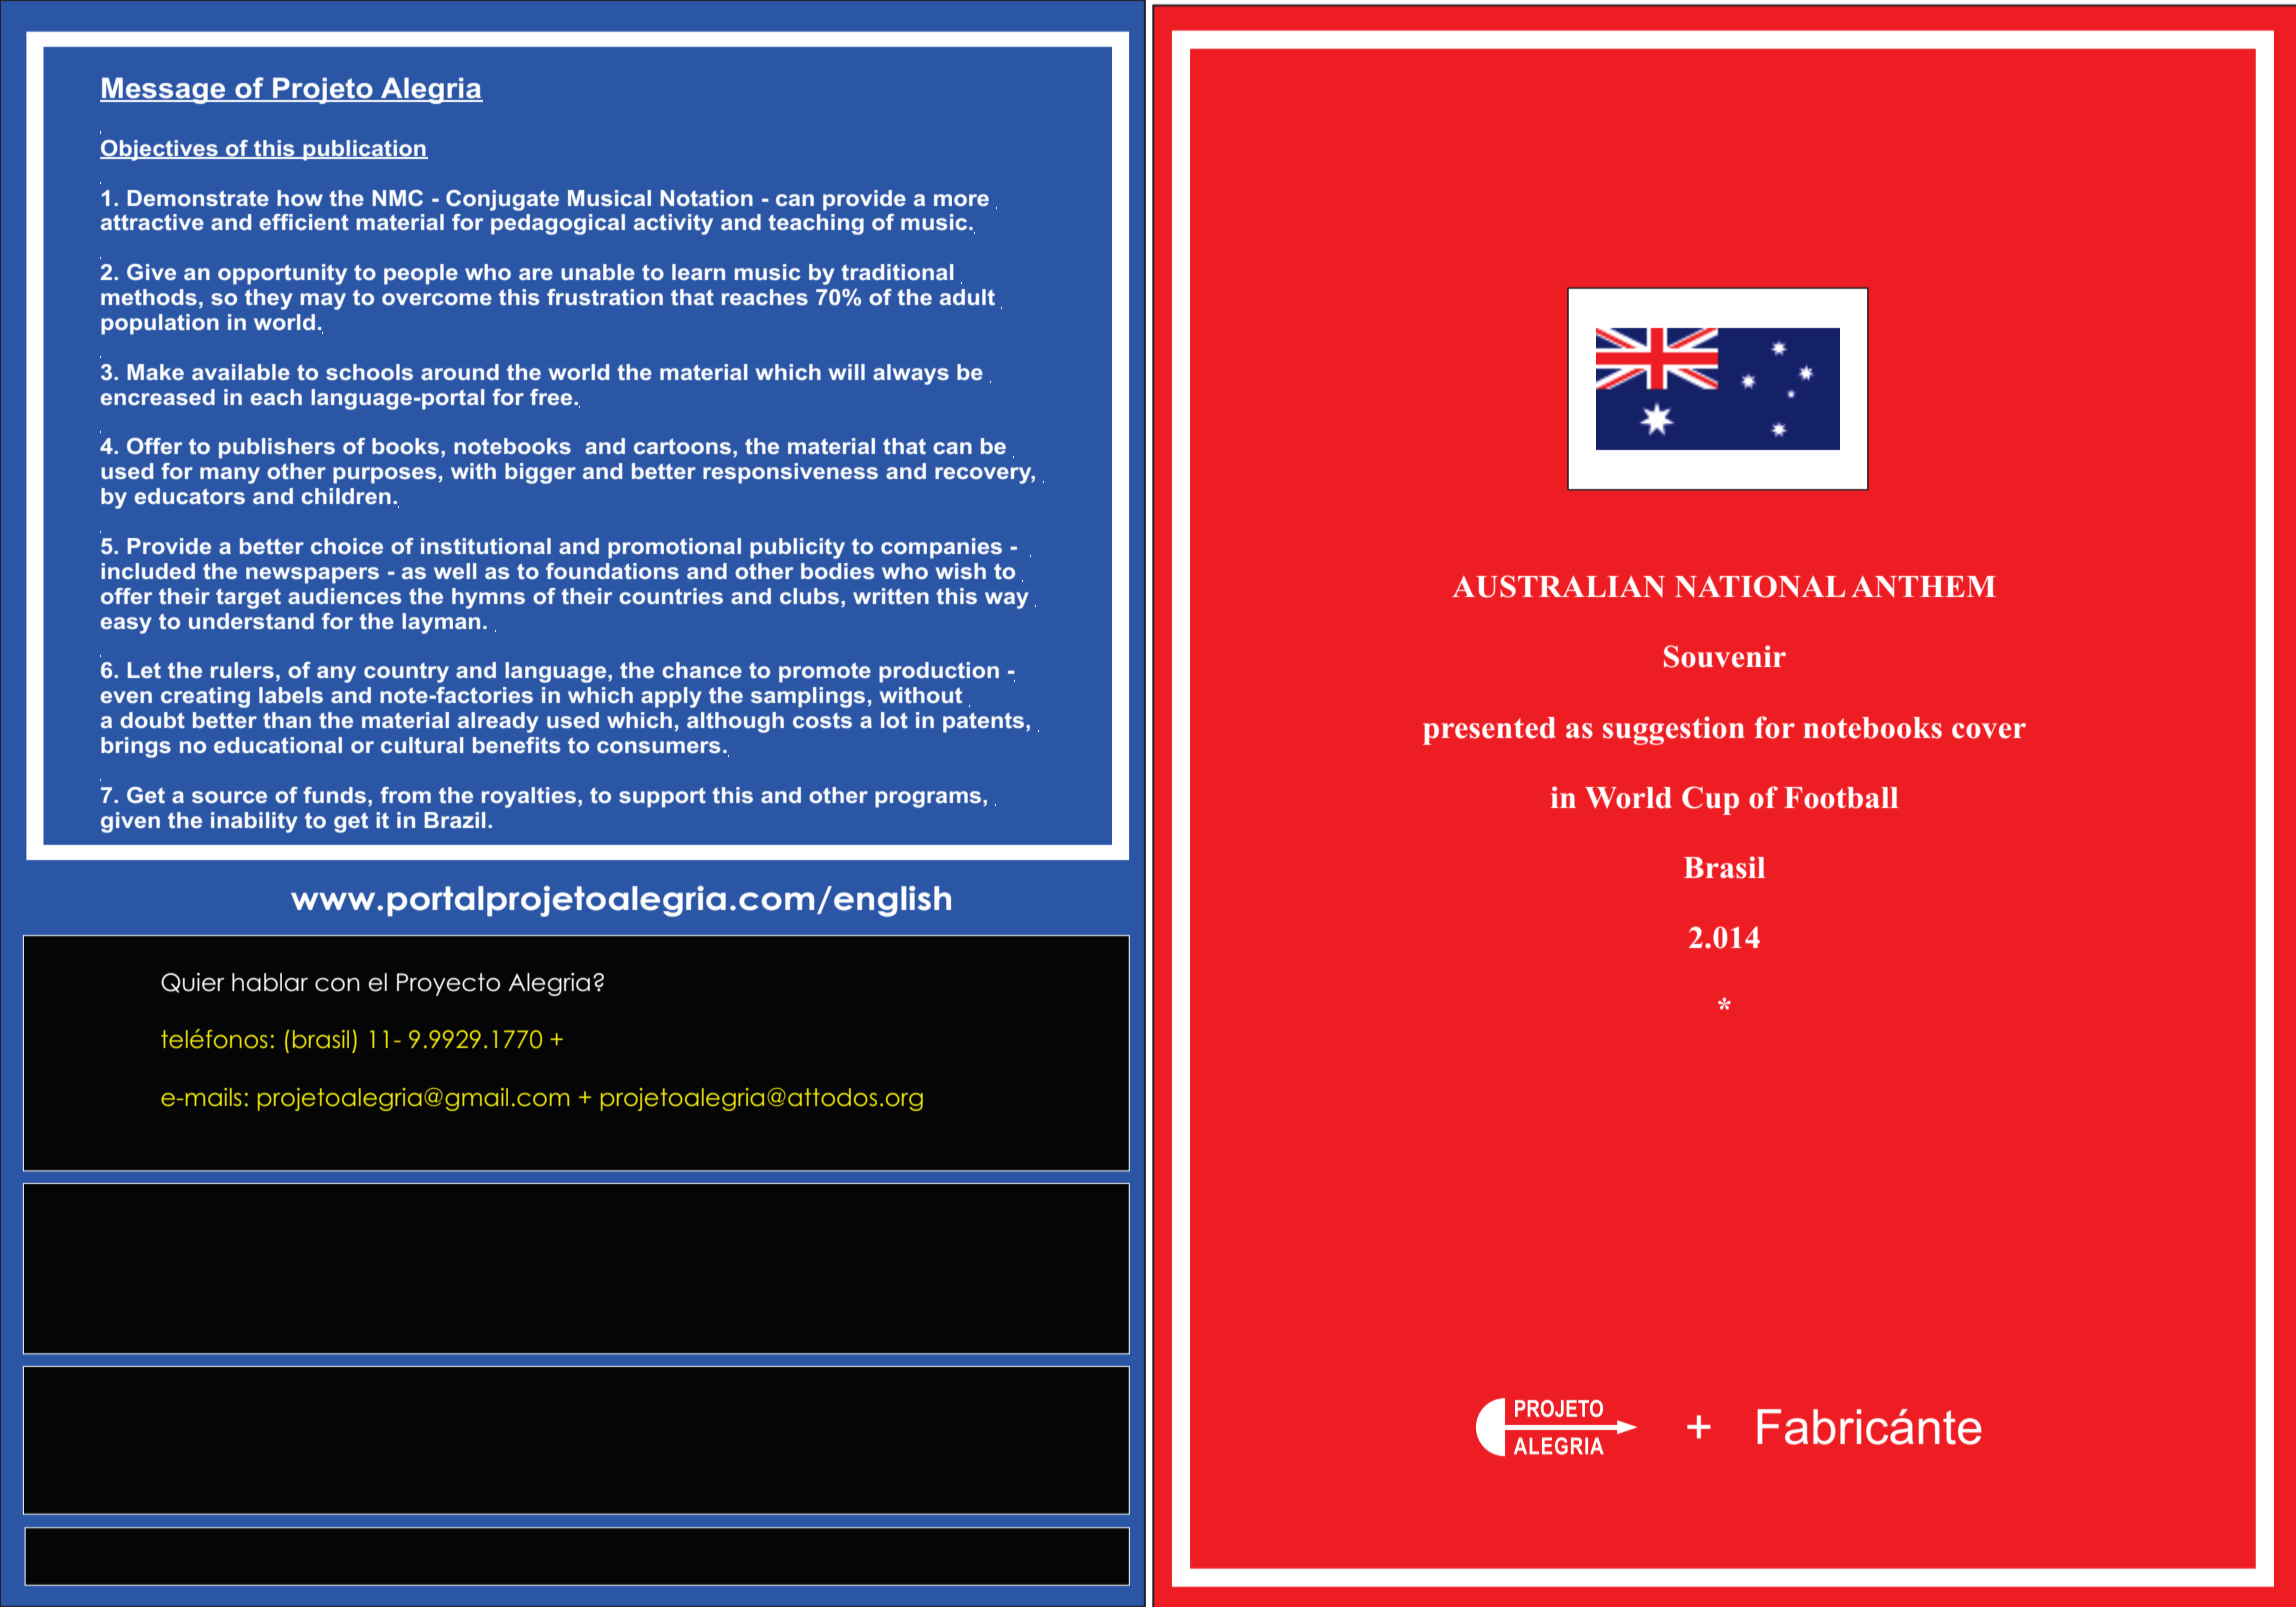 This screenshot has height=1607, width=2296. I want to click on more, so click(961, 200).
